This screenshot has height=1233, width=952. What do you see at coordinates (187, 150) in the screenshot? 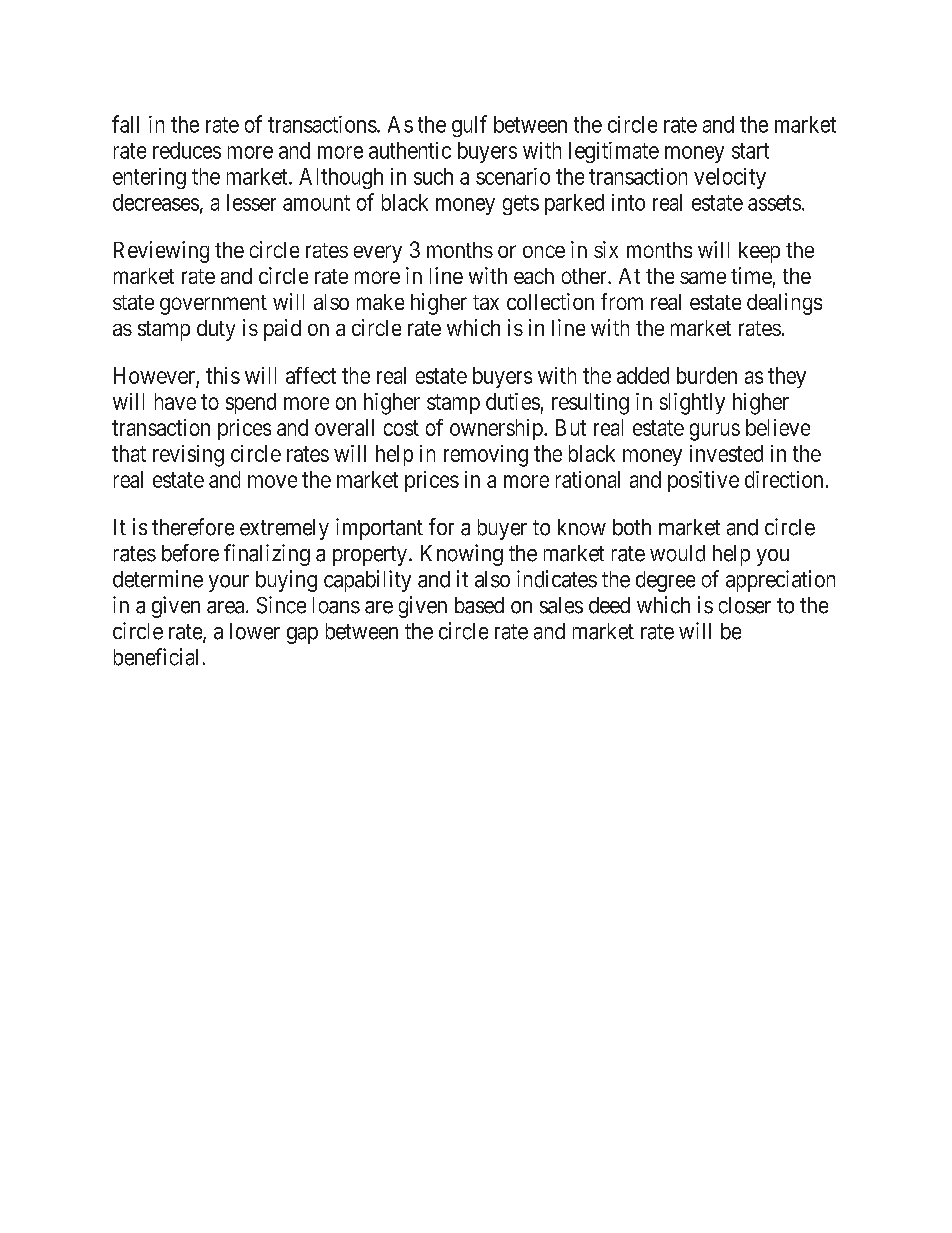
I see `reduces` at bounding box center [187, 150].
